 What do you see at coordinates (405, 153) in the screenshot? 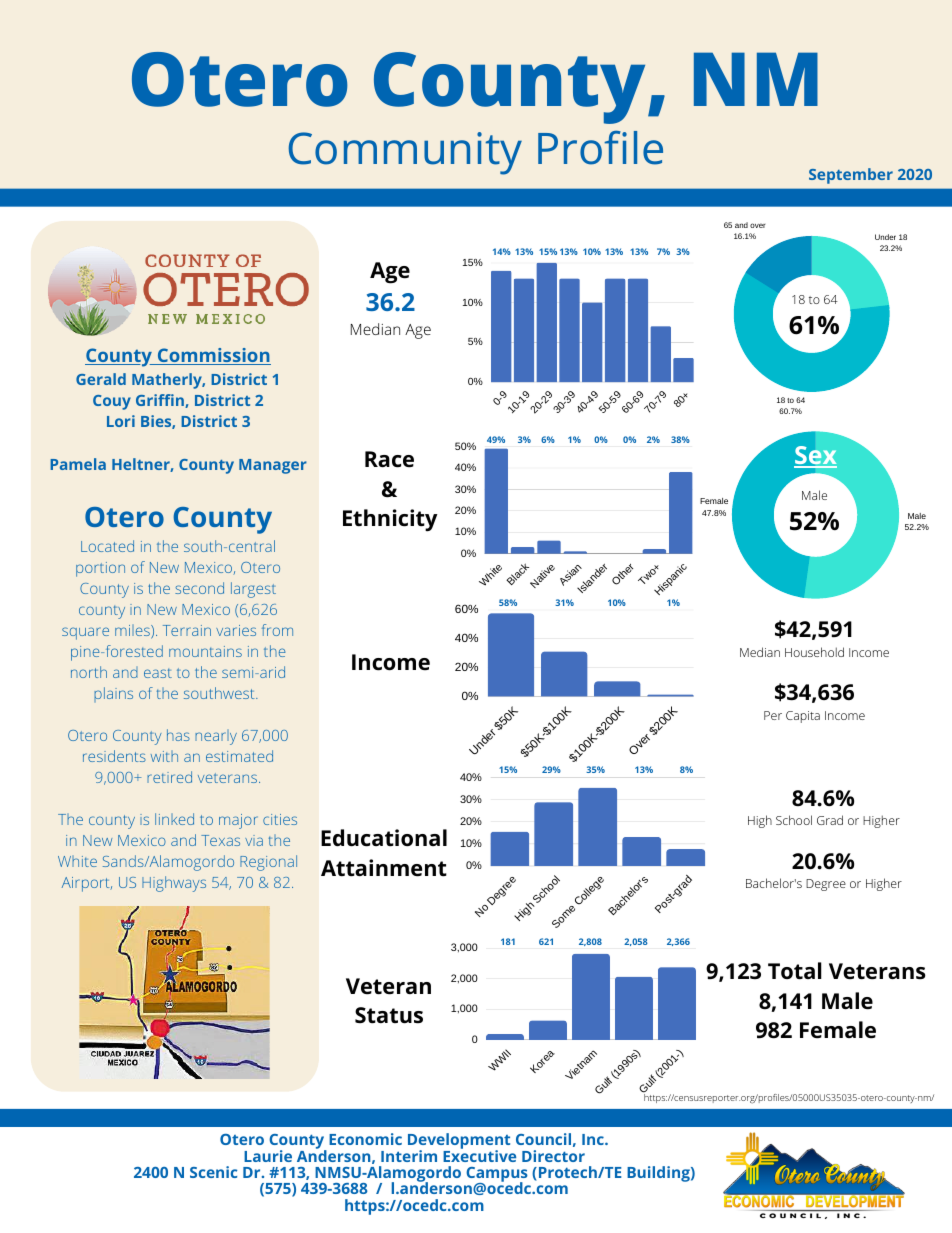
I see `Community` at bounding box center [405, 153].
